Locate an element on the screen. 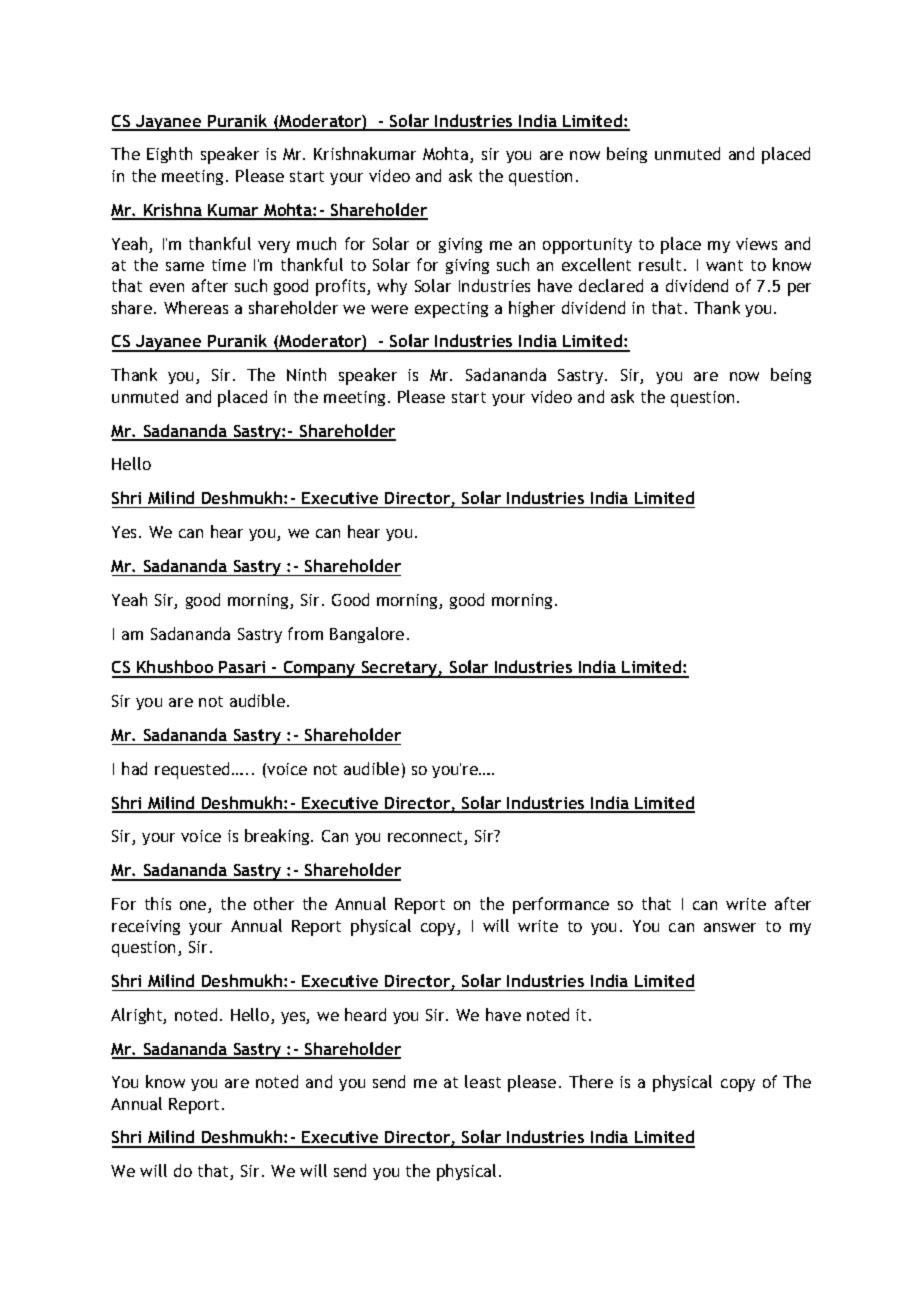 The height and width of the screenshot is (1307, 924). receiving is located at coordinates (146, 927).
